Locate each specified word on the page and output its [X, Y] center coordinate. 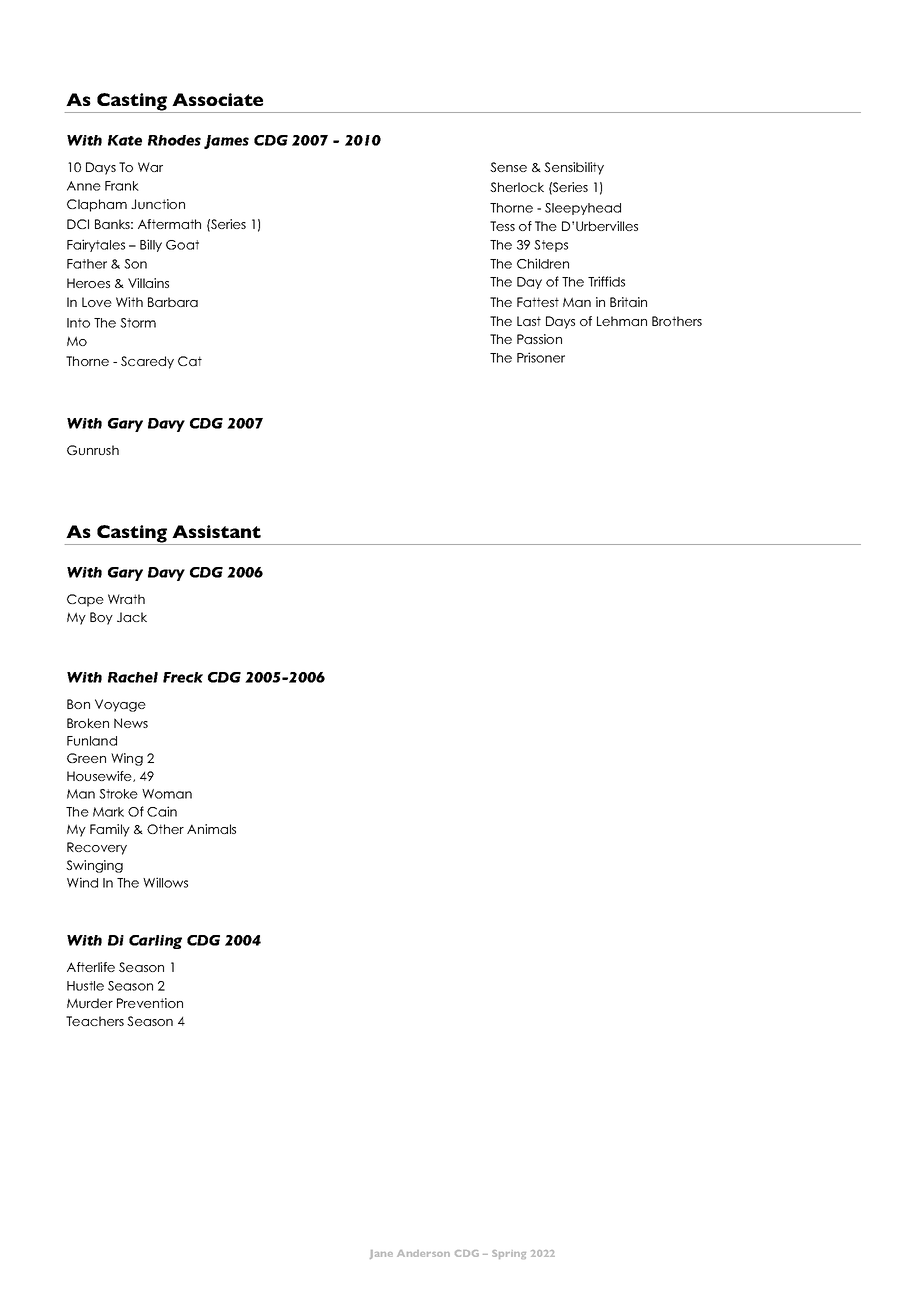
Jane [381, 1254]
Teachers [95, 1021]
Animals [211, 829]
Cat [190, 361]
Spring [509, 1254]
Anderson [423, 1253]
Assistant [216, 531]
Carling [155, 942]
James [226, 142]
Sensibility [574, 168]
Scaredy [147, 362]
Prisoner [541, 357]
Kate [125, 140]
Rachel [133, 677]
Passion [539, 339]
